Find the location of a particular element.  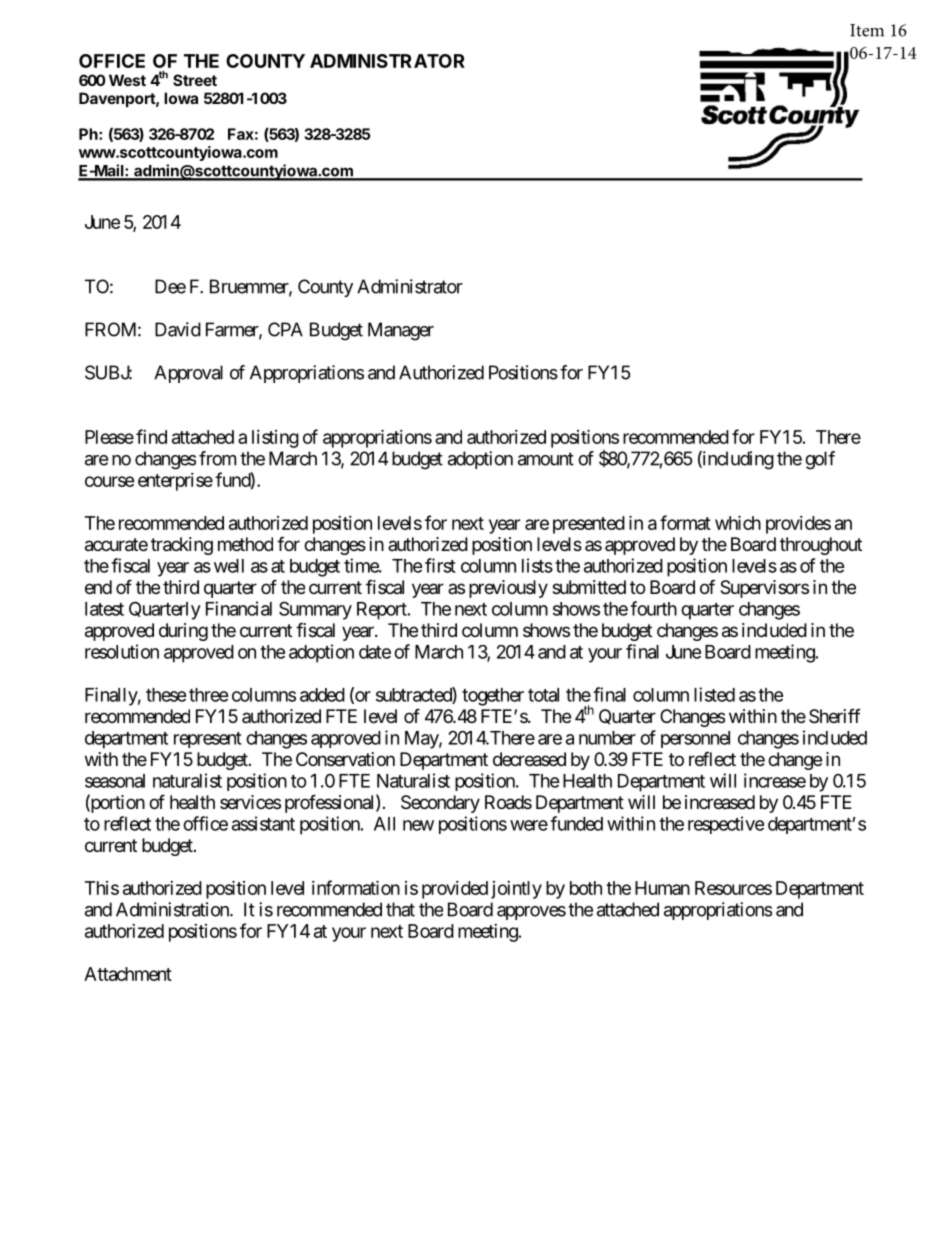

amount is located at coordinates (546, 459).
